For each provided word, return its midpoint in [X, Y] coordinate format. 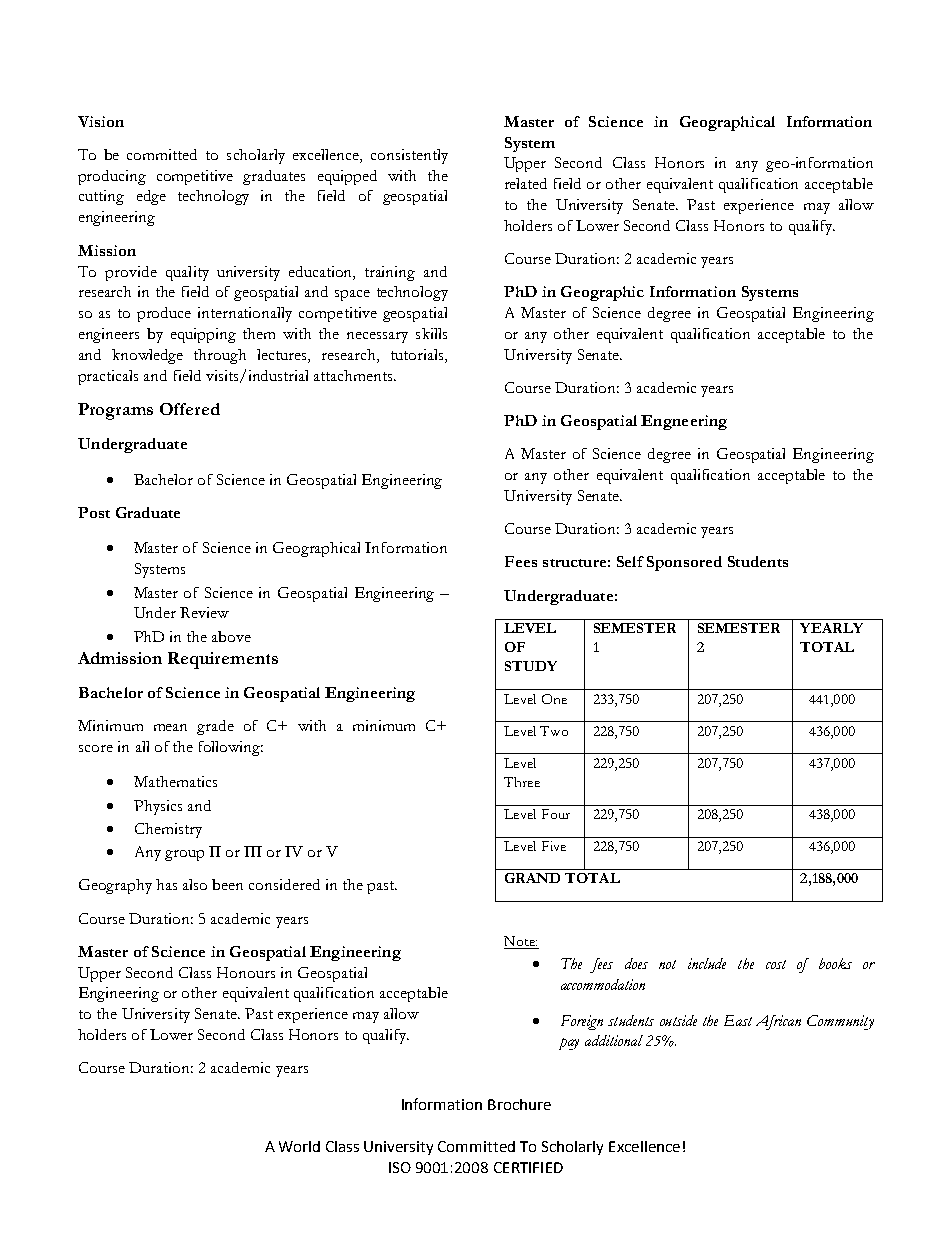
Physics [158, 807]
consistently [409, 156]
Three [522, 782]
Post [94, 512]
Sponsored [684, 563]
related [526, 183]
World [299, 1146]
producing [112, 177]
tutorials [418, 354]
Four [556, 814]
